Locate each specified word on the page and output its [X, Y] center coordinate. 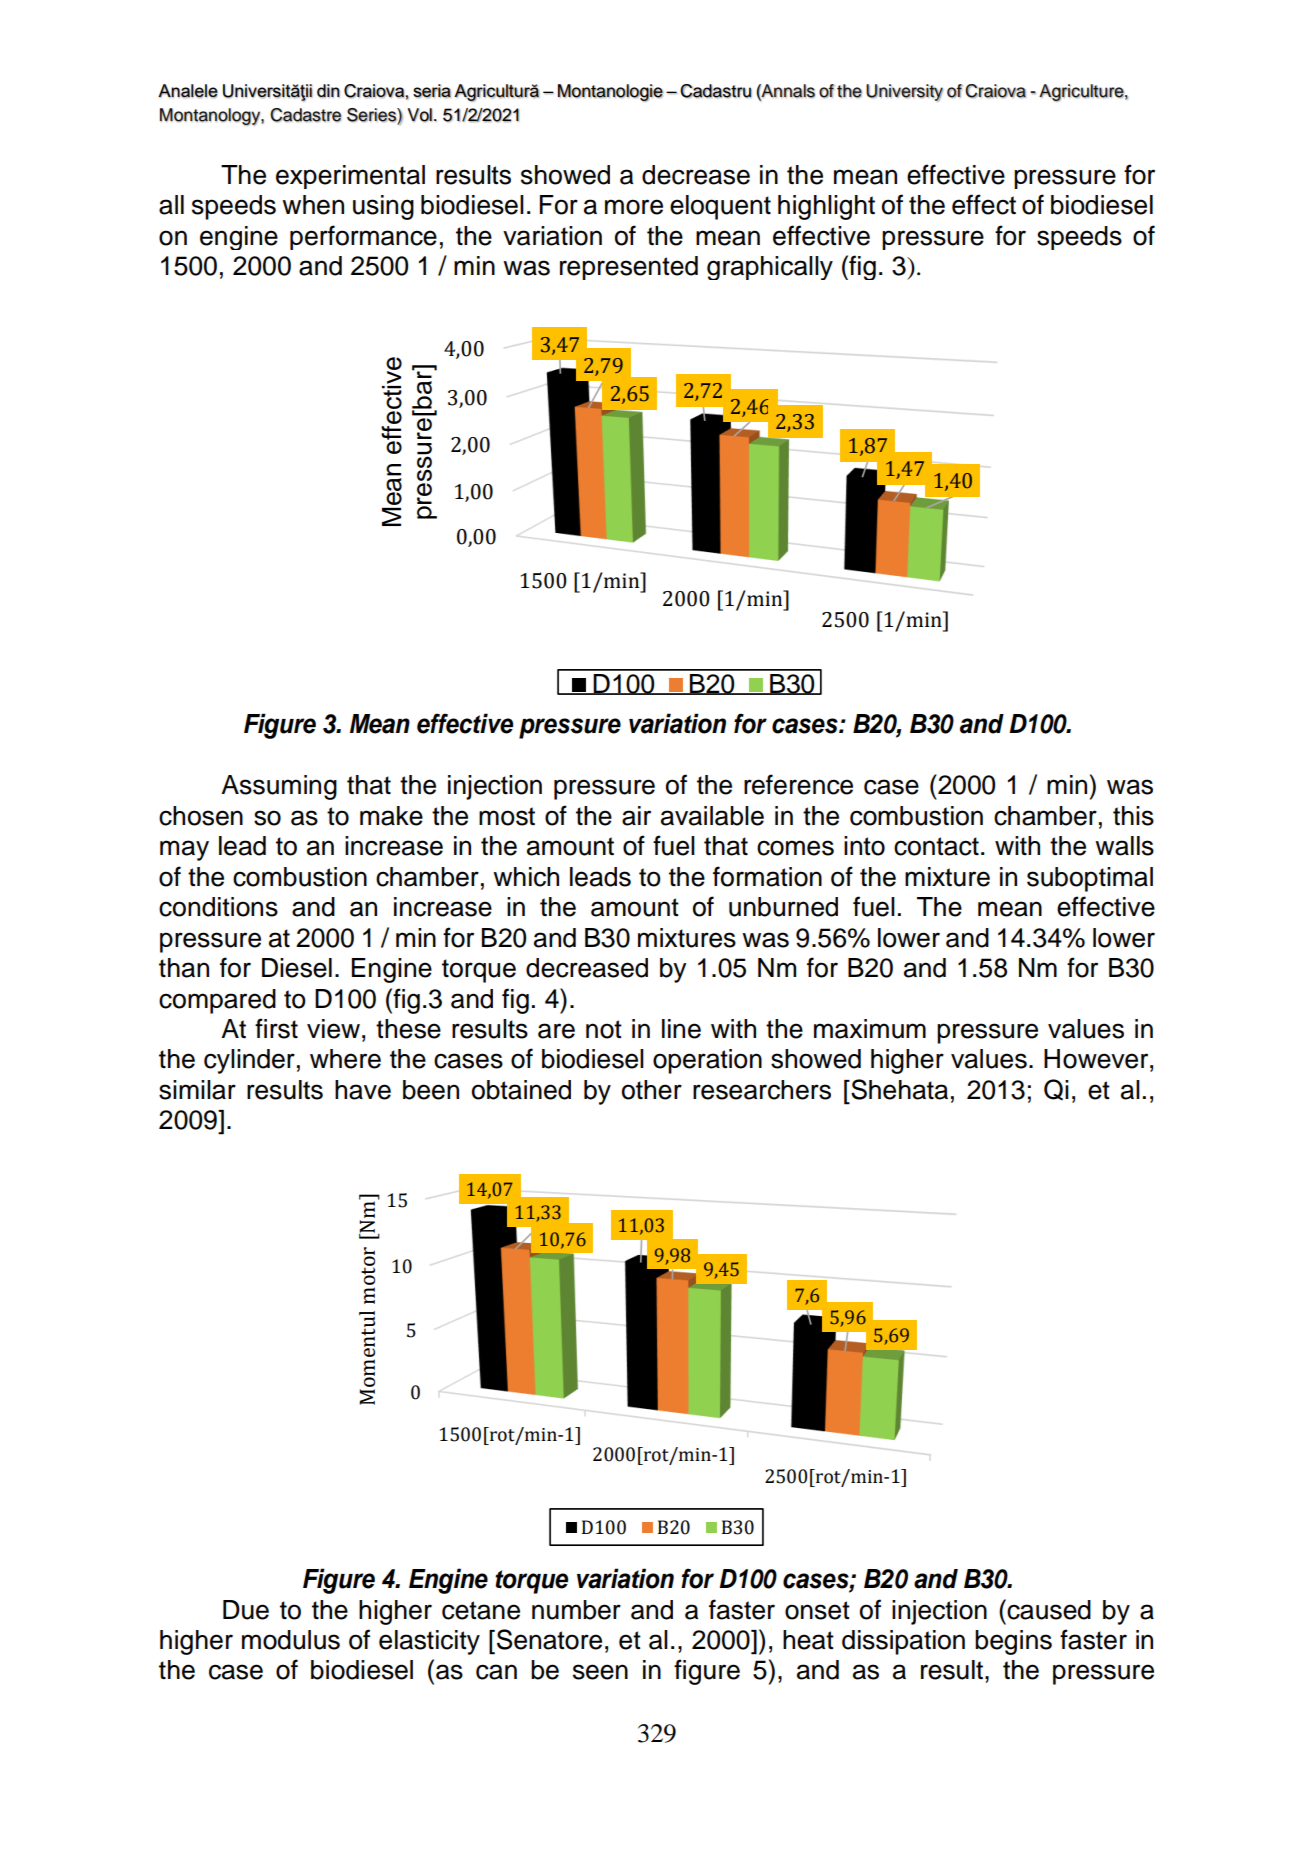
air [636, 816]
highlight [826, 207]
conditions [218, 907]
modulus [291, 1640]
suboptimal [1090, 879]
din [328, 91]
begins [1013, 1642]
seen [600, 1672]
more [634, 207]
